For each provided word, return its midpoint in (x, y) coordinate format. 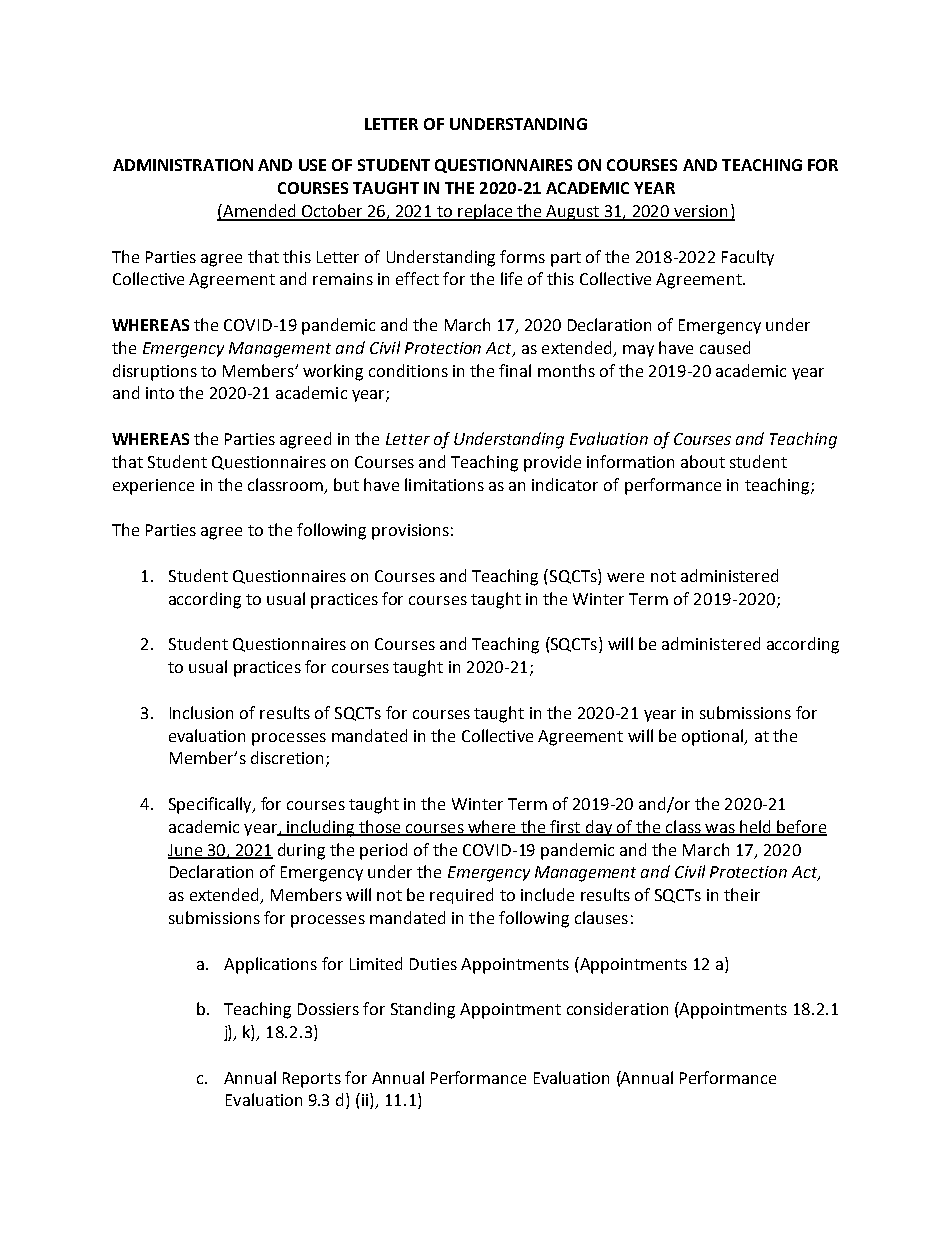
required (461, 896)
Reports (312, 1080)
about (703, 461)
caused (725, 347)
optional (714, 737)
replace (485, 212)
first (565, 827)
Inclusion (201, 712)
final (515, 370)
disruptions (155, 372)
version (701, 212)
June (186, 851)
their (742, 894)
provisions (410, 532)
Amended (259, 212)
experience (153, 487)
